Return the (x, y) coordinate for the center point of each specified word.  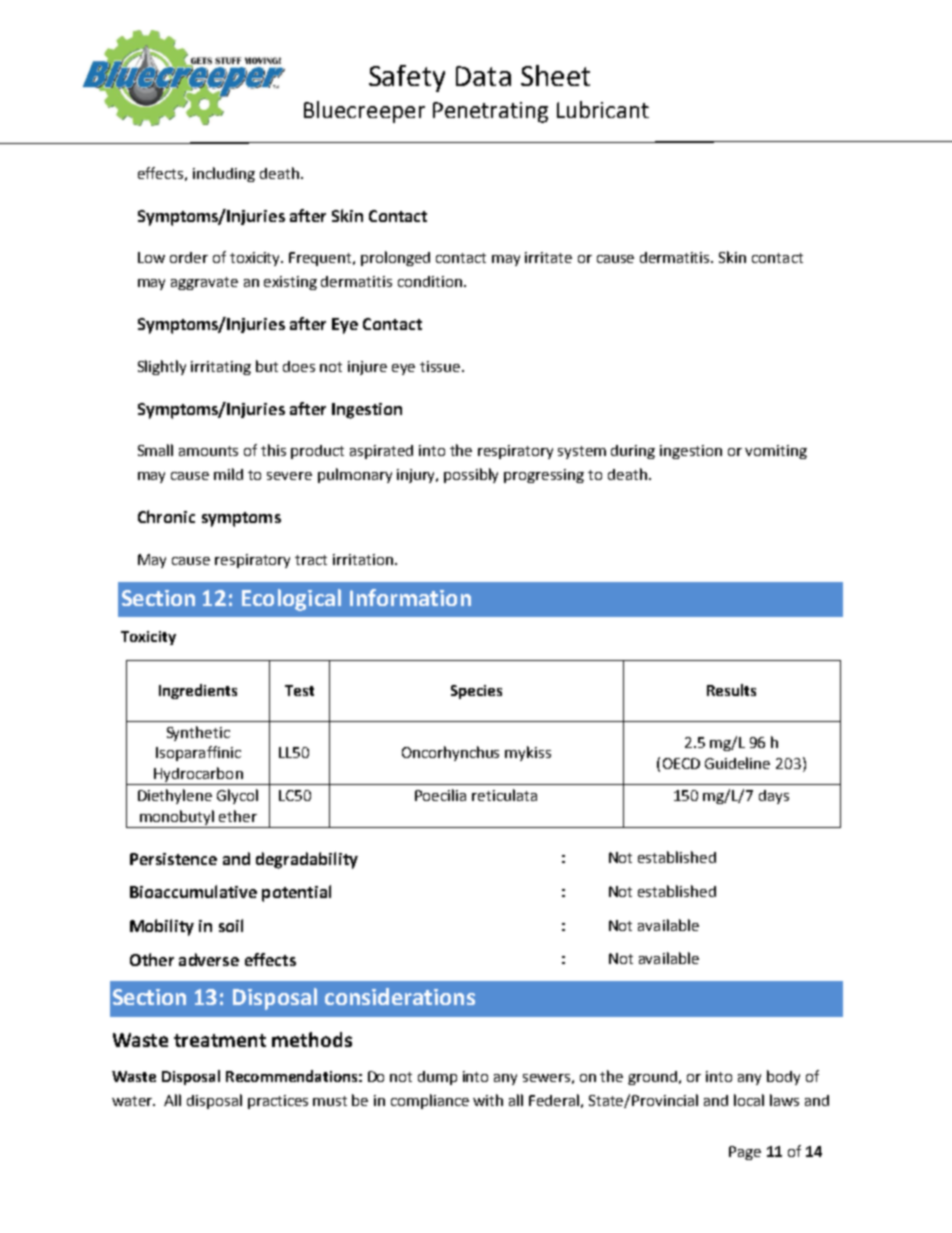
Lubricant (603, 109)
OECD (681, 763)
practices (278, 1102)
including (224, 174)
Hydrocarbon (198, 776)
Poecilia (440, 795)
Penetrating (490, 112)
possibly (471, 475)
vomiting (776, 452)
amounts (208, 451)
